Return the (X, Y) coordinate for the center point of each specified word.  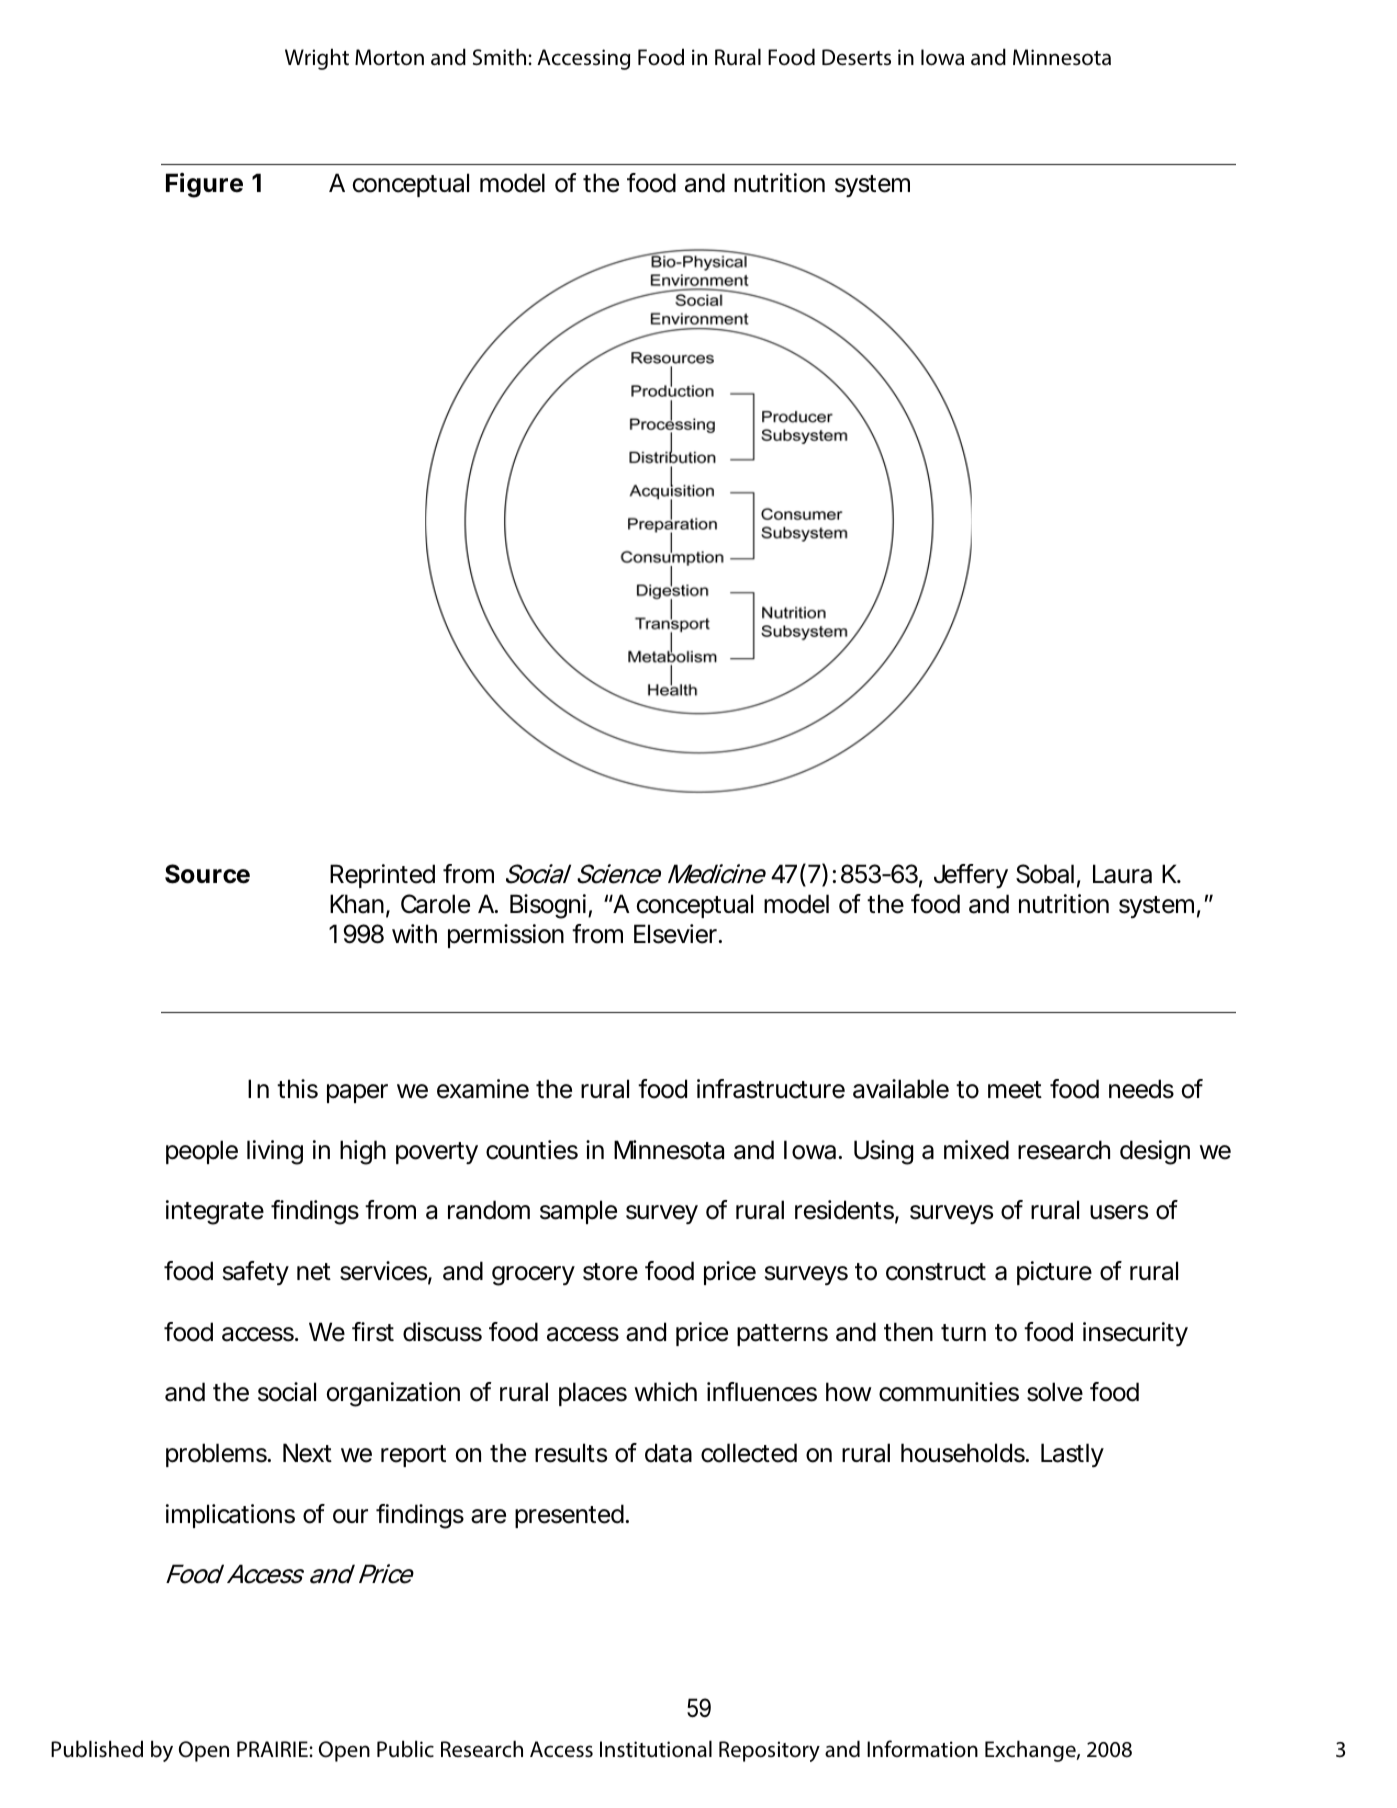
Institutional (656, 1749)
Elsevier (677, 934)
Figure (204, 185)
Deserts (856, 57)
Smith (501, 57)
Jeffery (971, 876)
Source (207, 874)
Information (922, 1748)
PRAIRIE (273, 1749)
